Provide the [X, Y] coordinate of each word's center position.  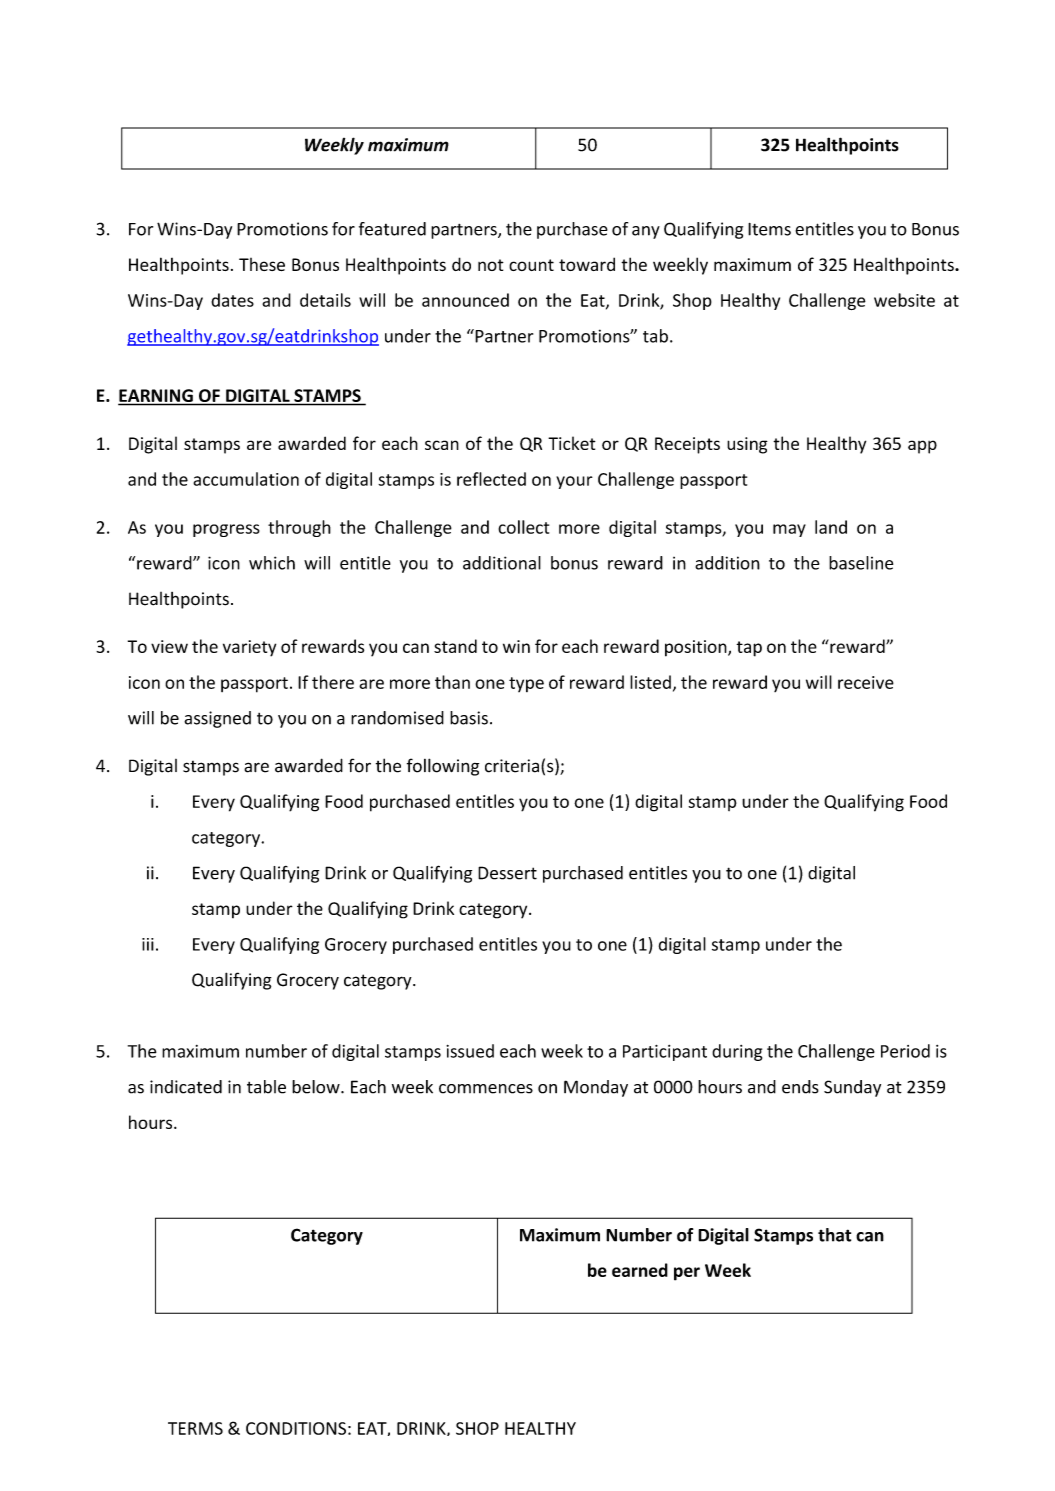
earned [640, 1270]
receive [866, 682]
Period [905, 1051]
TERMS [195, 1428]
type [526, 684]
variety [249, 648]
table [266, 1087]
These [262, 264]
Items [769, 229]
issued [470, 1051]
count [531, 265]
